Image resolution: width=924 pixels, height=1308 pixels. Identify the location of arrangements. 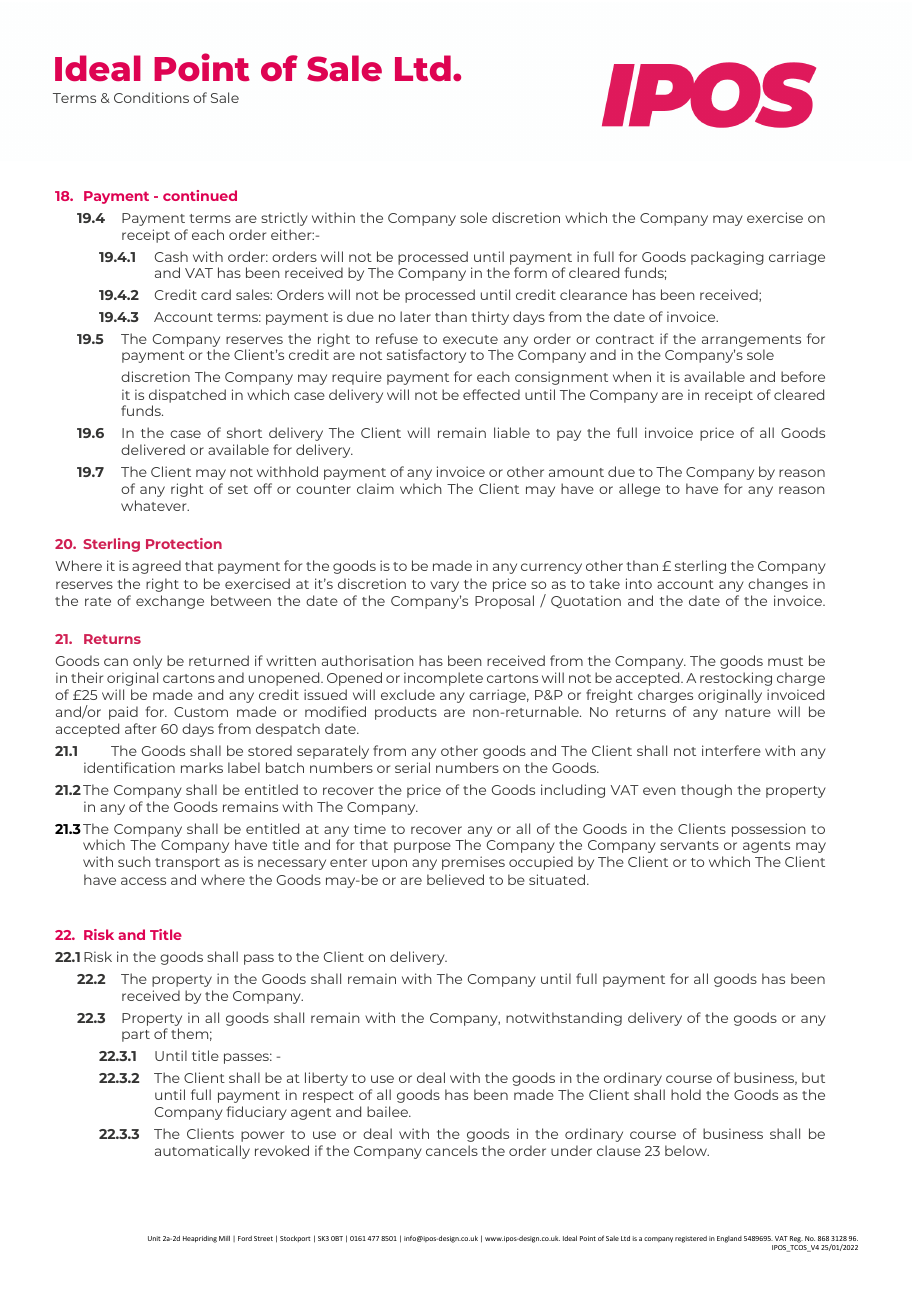
(751, 341).
